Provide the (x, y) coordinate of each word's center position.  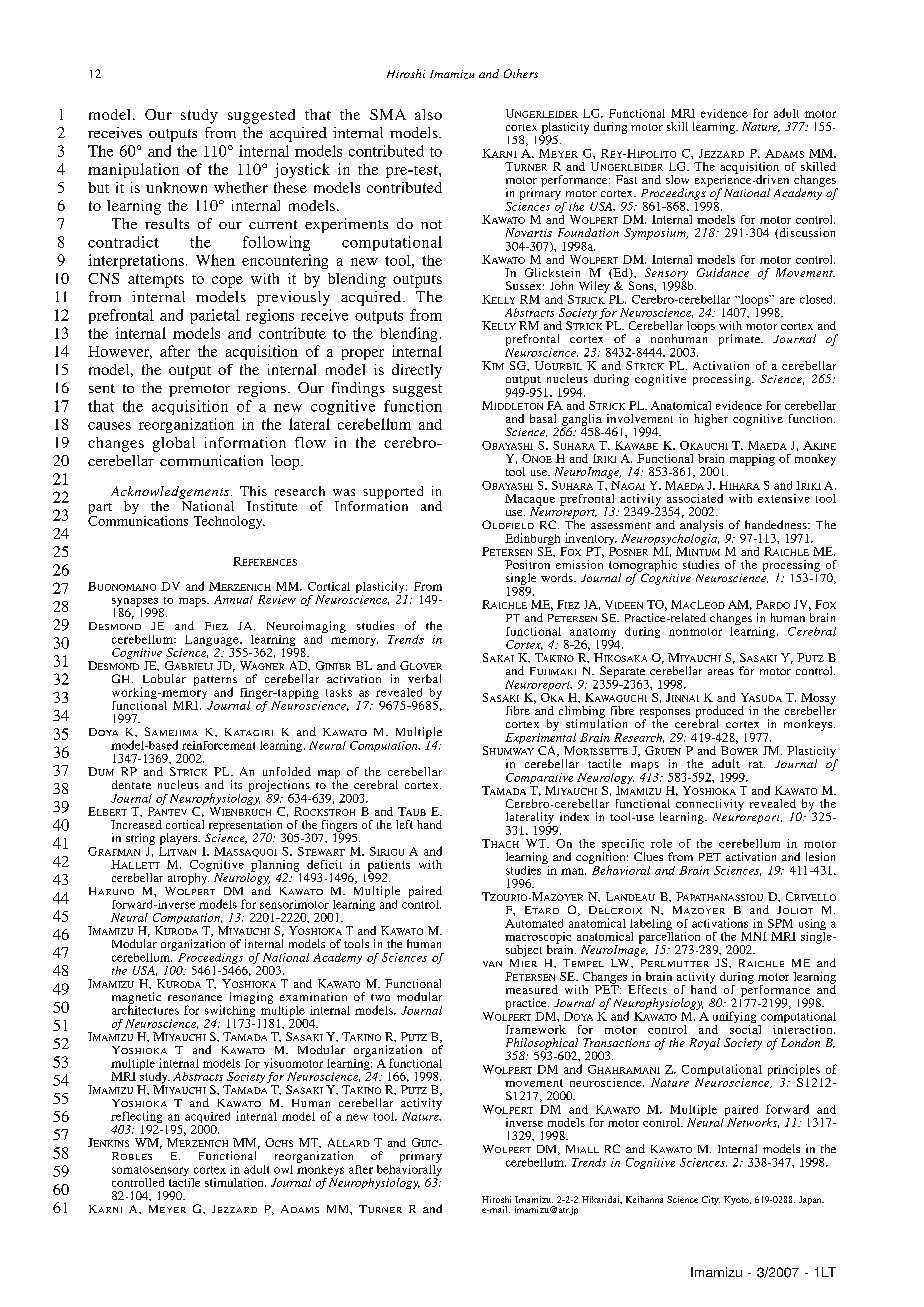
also (428, 114)
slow (677, 179)
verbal (424, 678)
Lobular (164, 678)
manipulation (133, 170)
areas (721, 672)
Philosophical (542, 1045)
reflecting (136, 1118)
